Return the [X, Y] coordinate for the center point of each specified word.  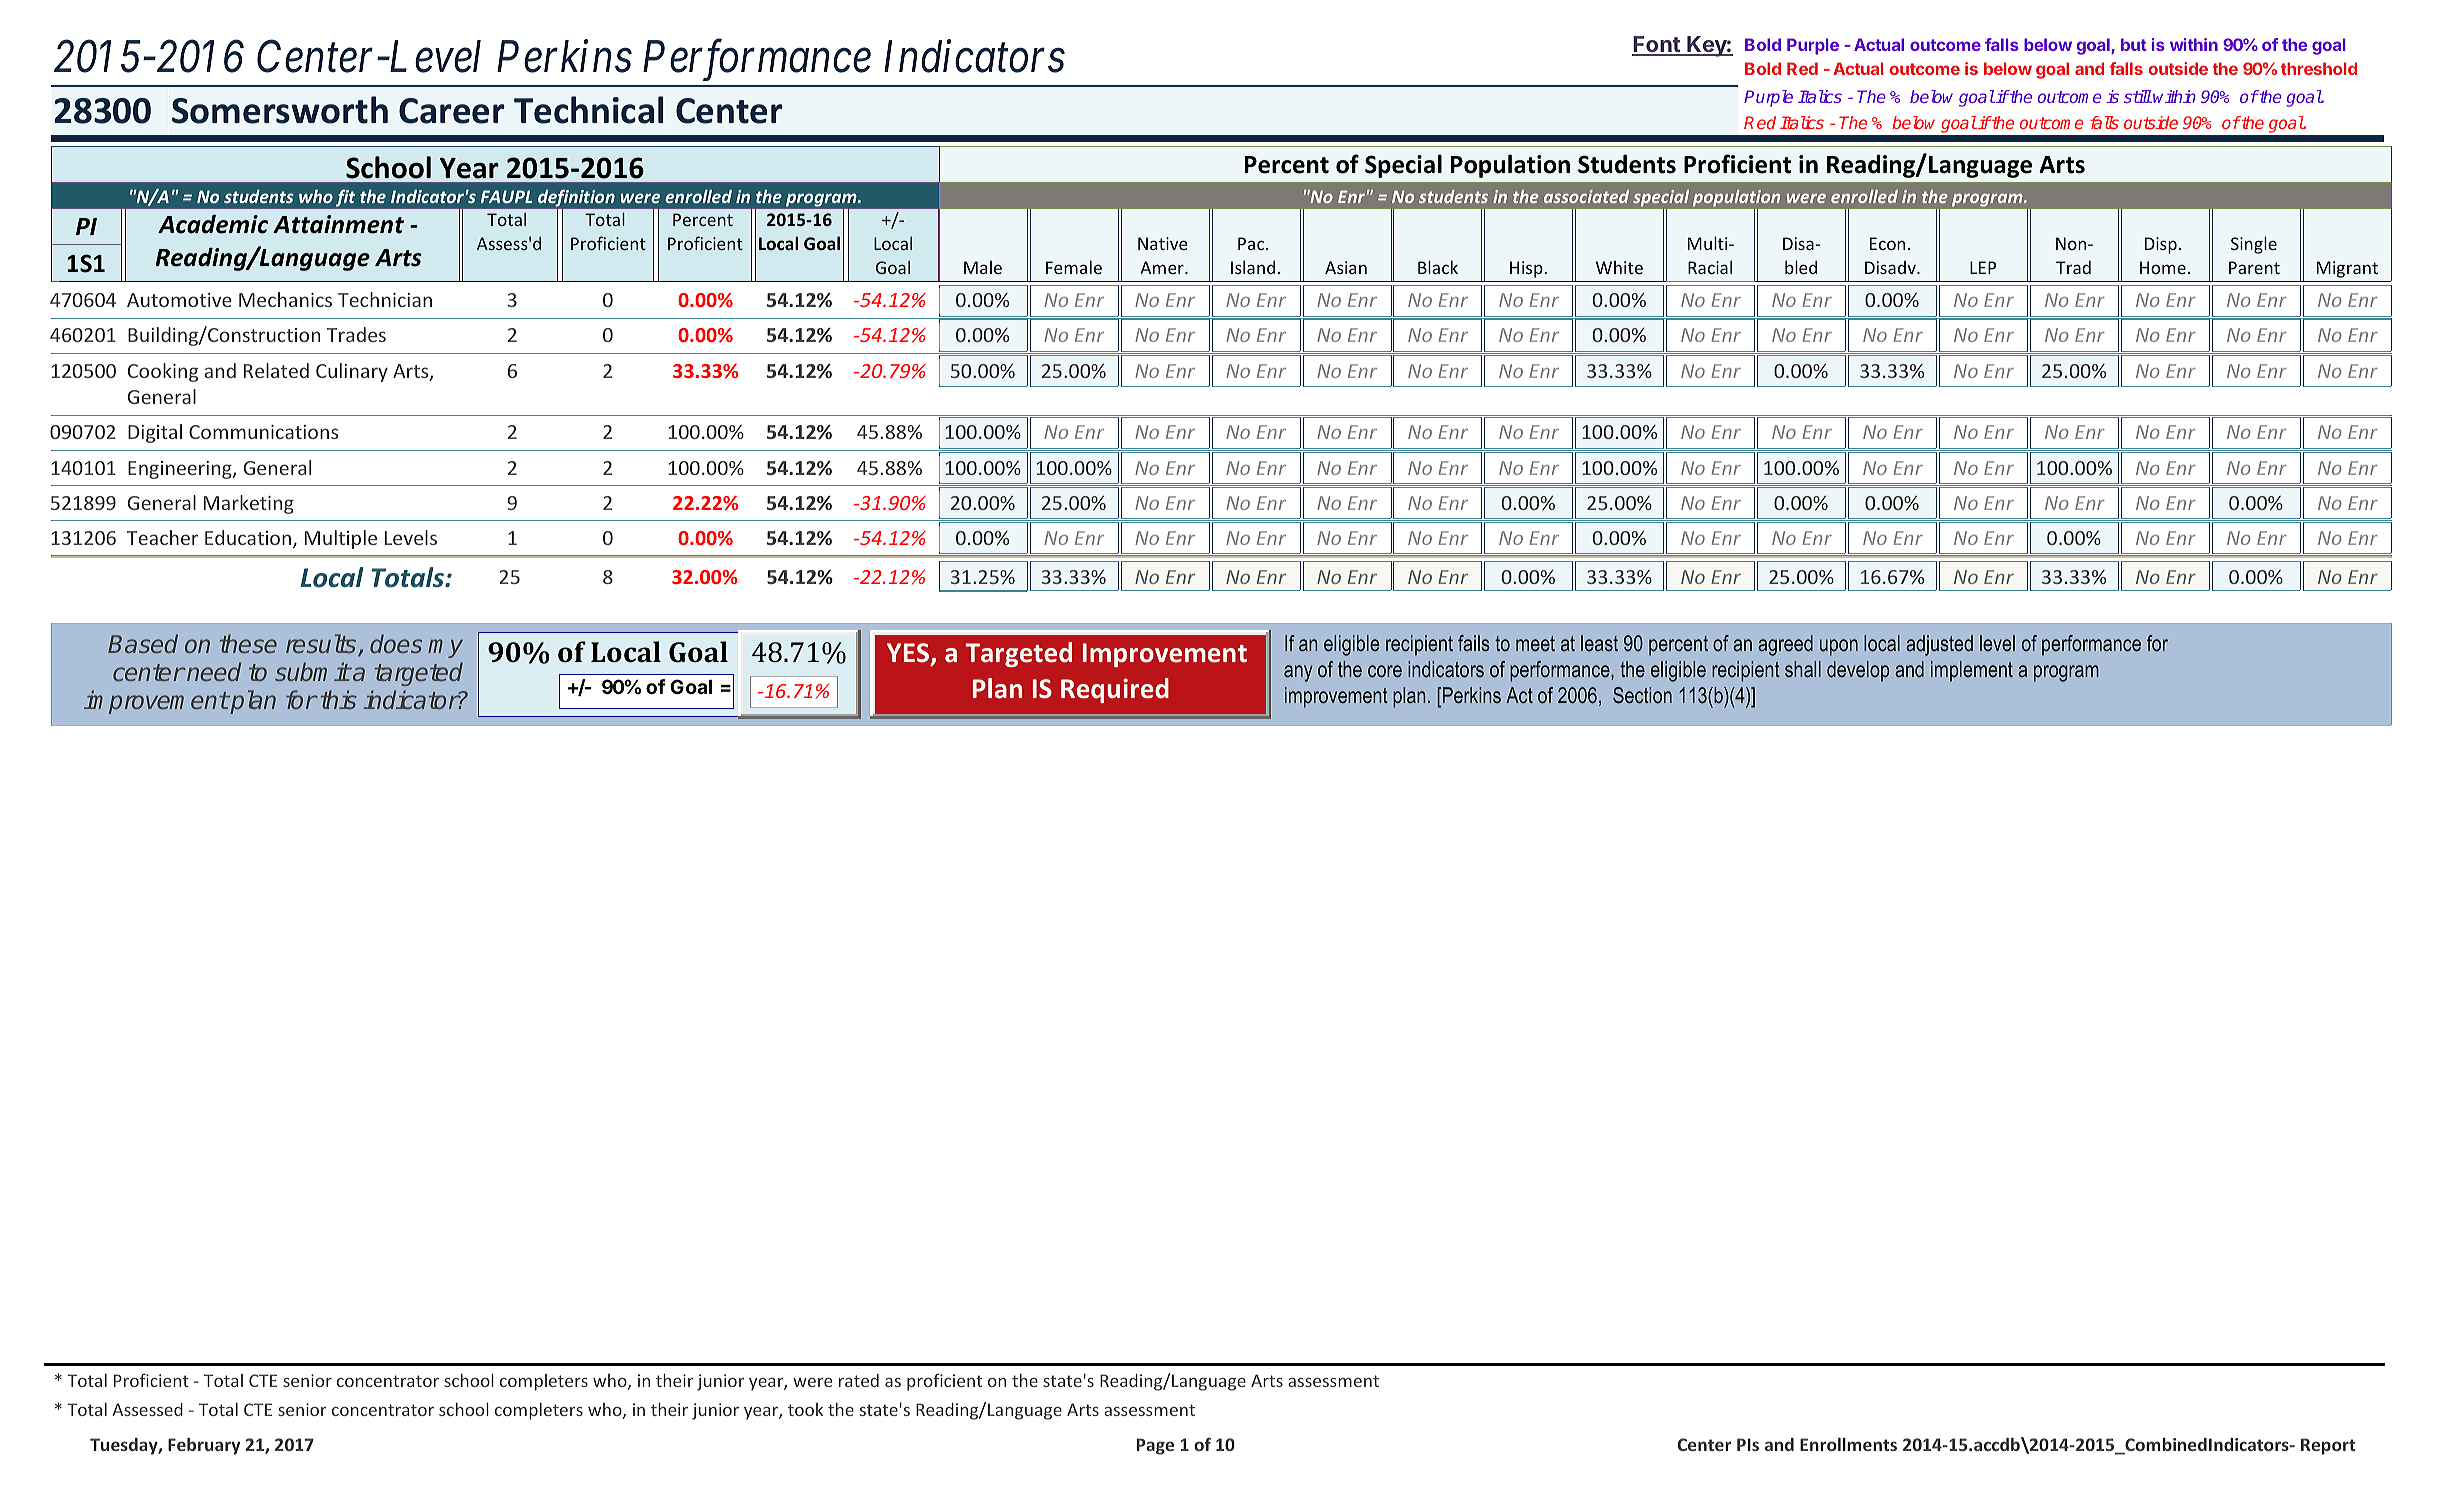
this [339, 699]
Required [1115, 690]
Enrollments [1848, 1444]
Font [1657, 45]
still [2138, 96]
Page [1155, 1446]
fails [1474, 643]
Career [452, 111]
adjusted [1939, 645]
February [204, 1446]
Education [249, 539]
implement [1972, 671]
